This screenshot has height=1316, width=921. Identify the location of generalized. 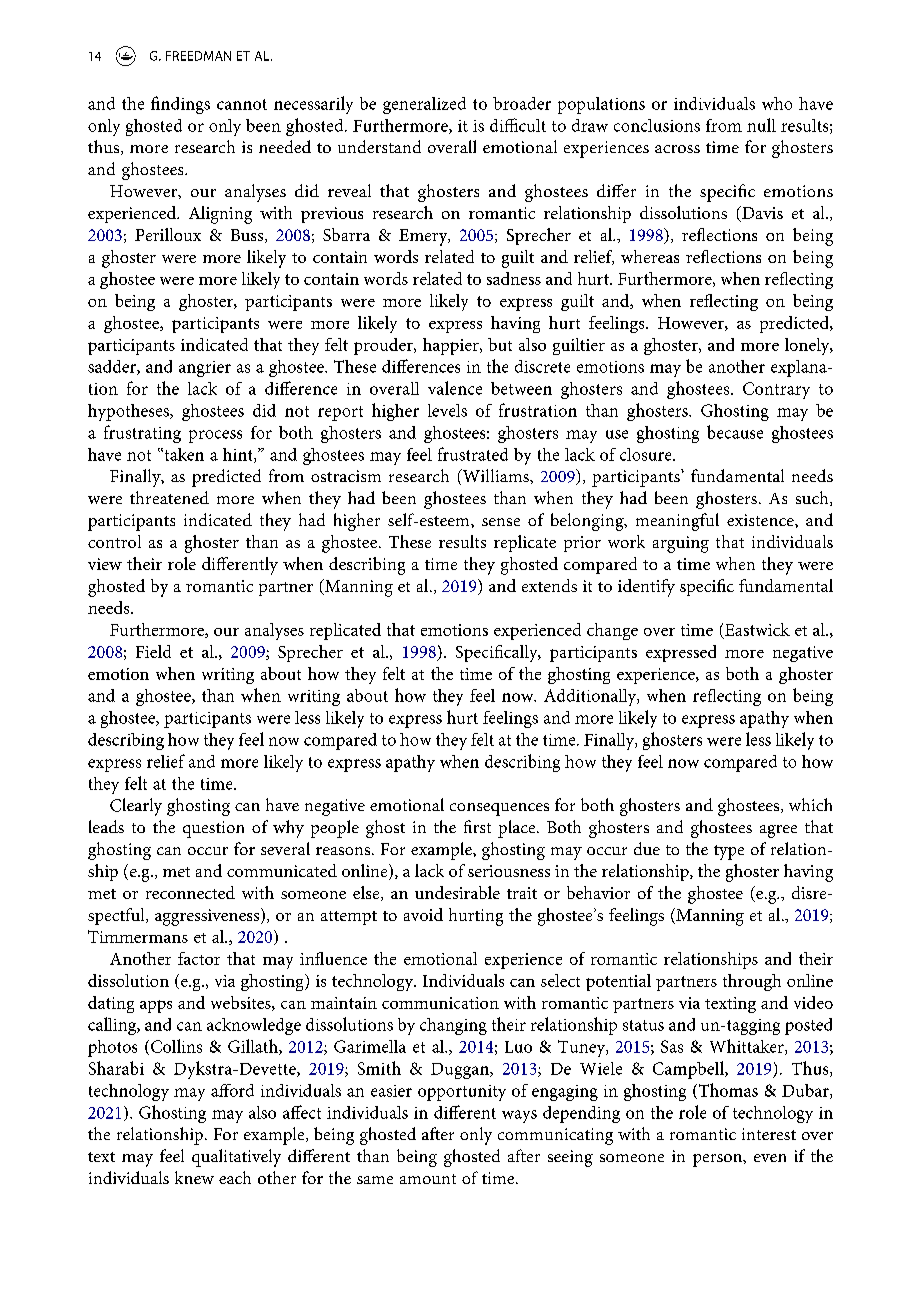
(424, 105).
